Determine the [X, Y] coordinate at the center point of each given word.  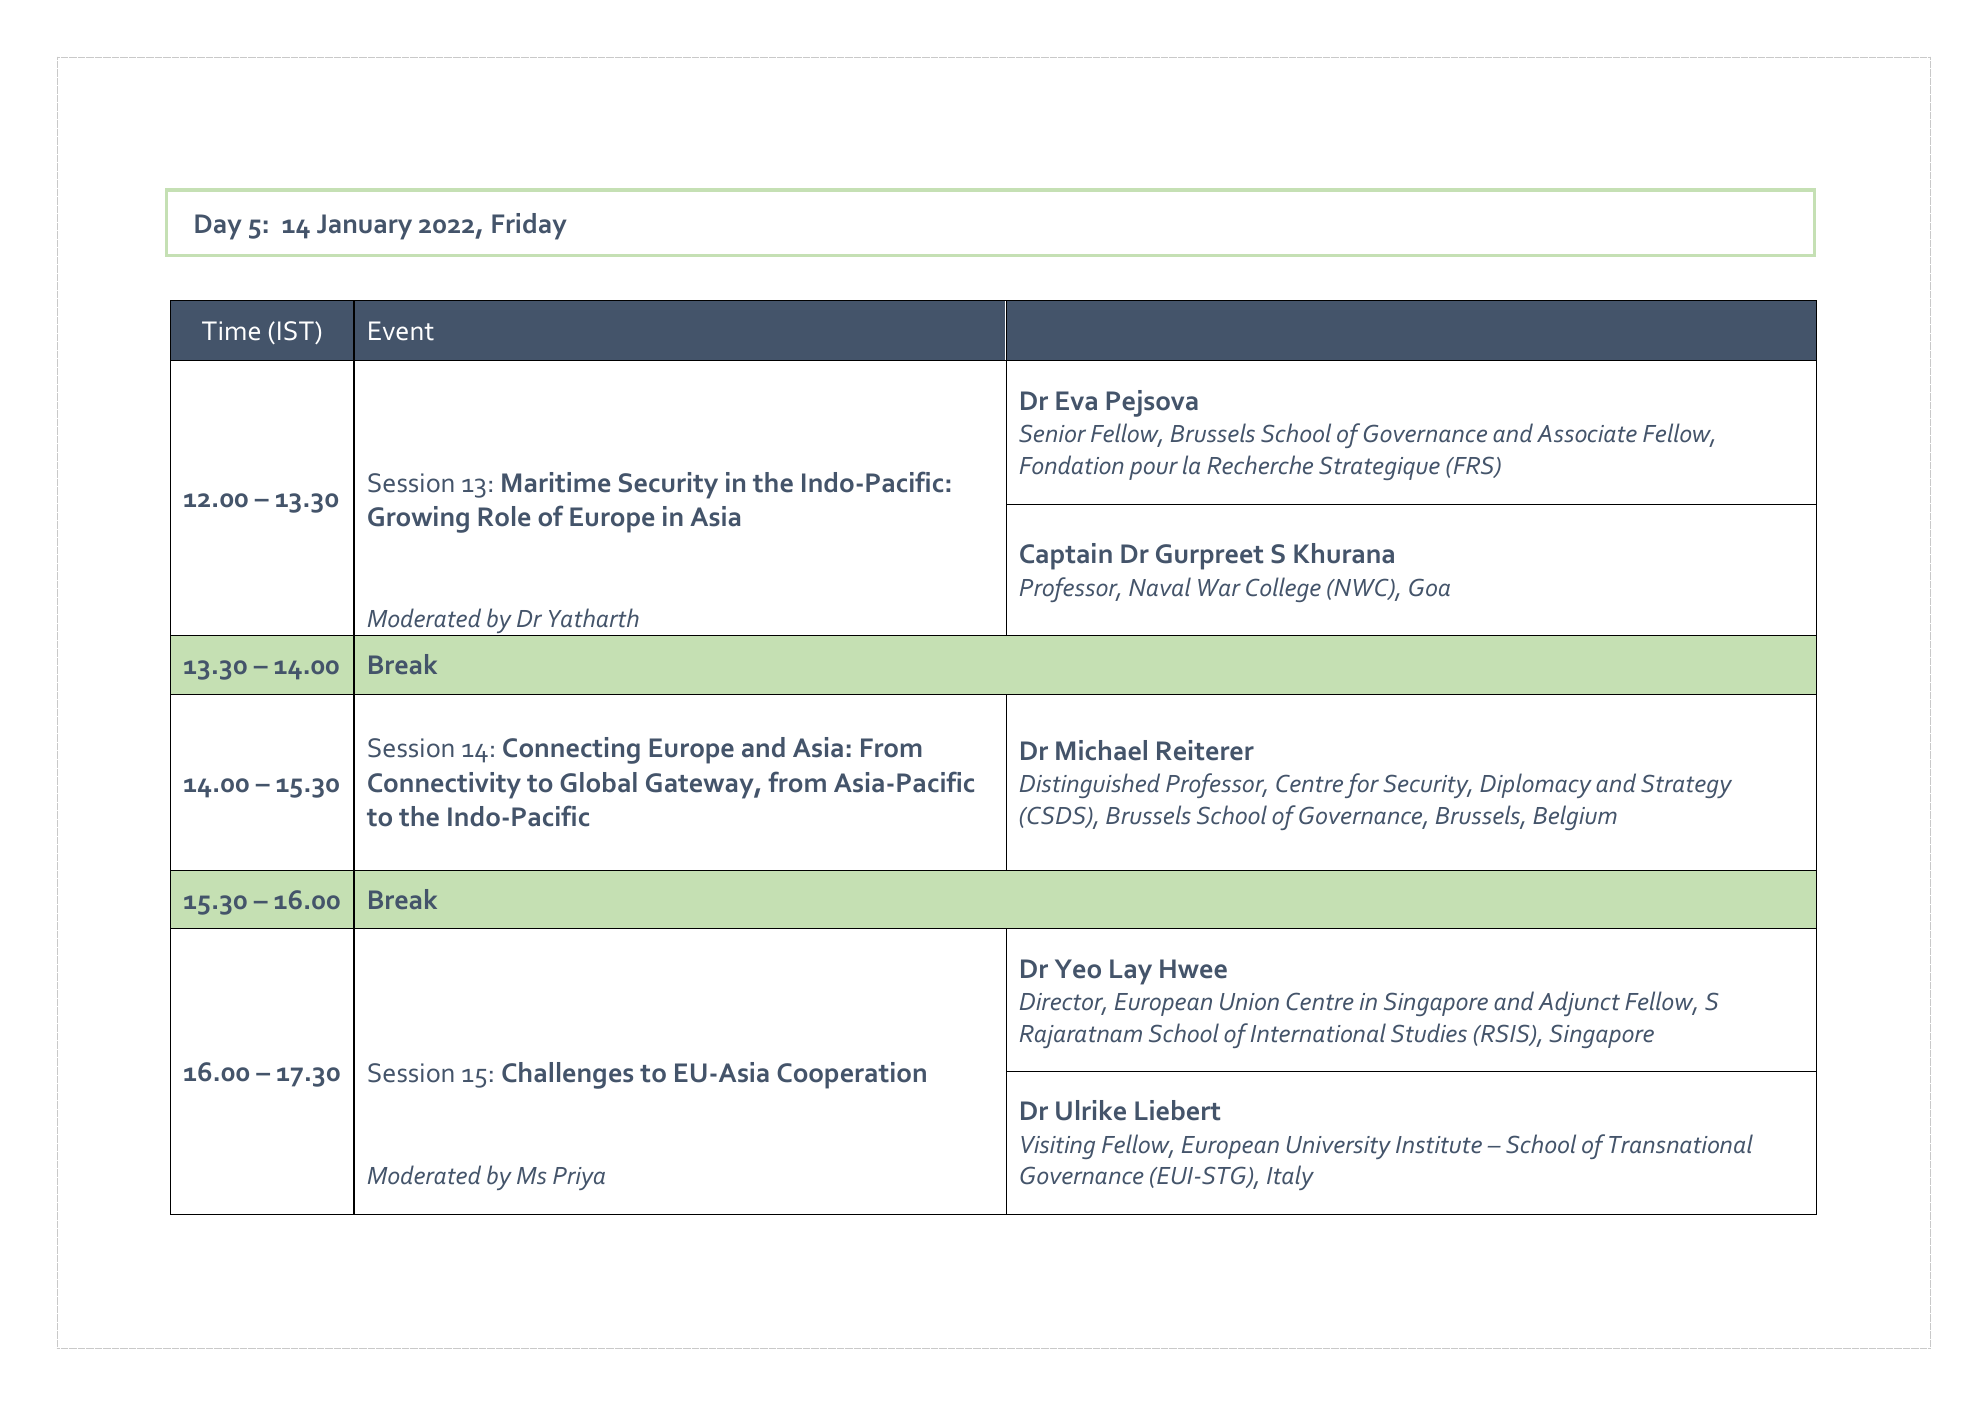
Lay [1131, 972]
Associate [1587, 434]
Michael [1101, 750]
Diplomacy [1536, 785]
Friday [529, 226]
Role [504, 516]
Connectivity [444, 785]
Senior [1052, 433]
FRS [1473, 466]
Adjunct [1579, 1003]
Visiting [1058, 1147]
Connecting [571, 750]
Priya [579, 1178]
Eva [1076, 401]
